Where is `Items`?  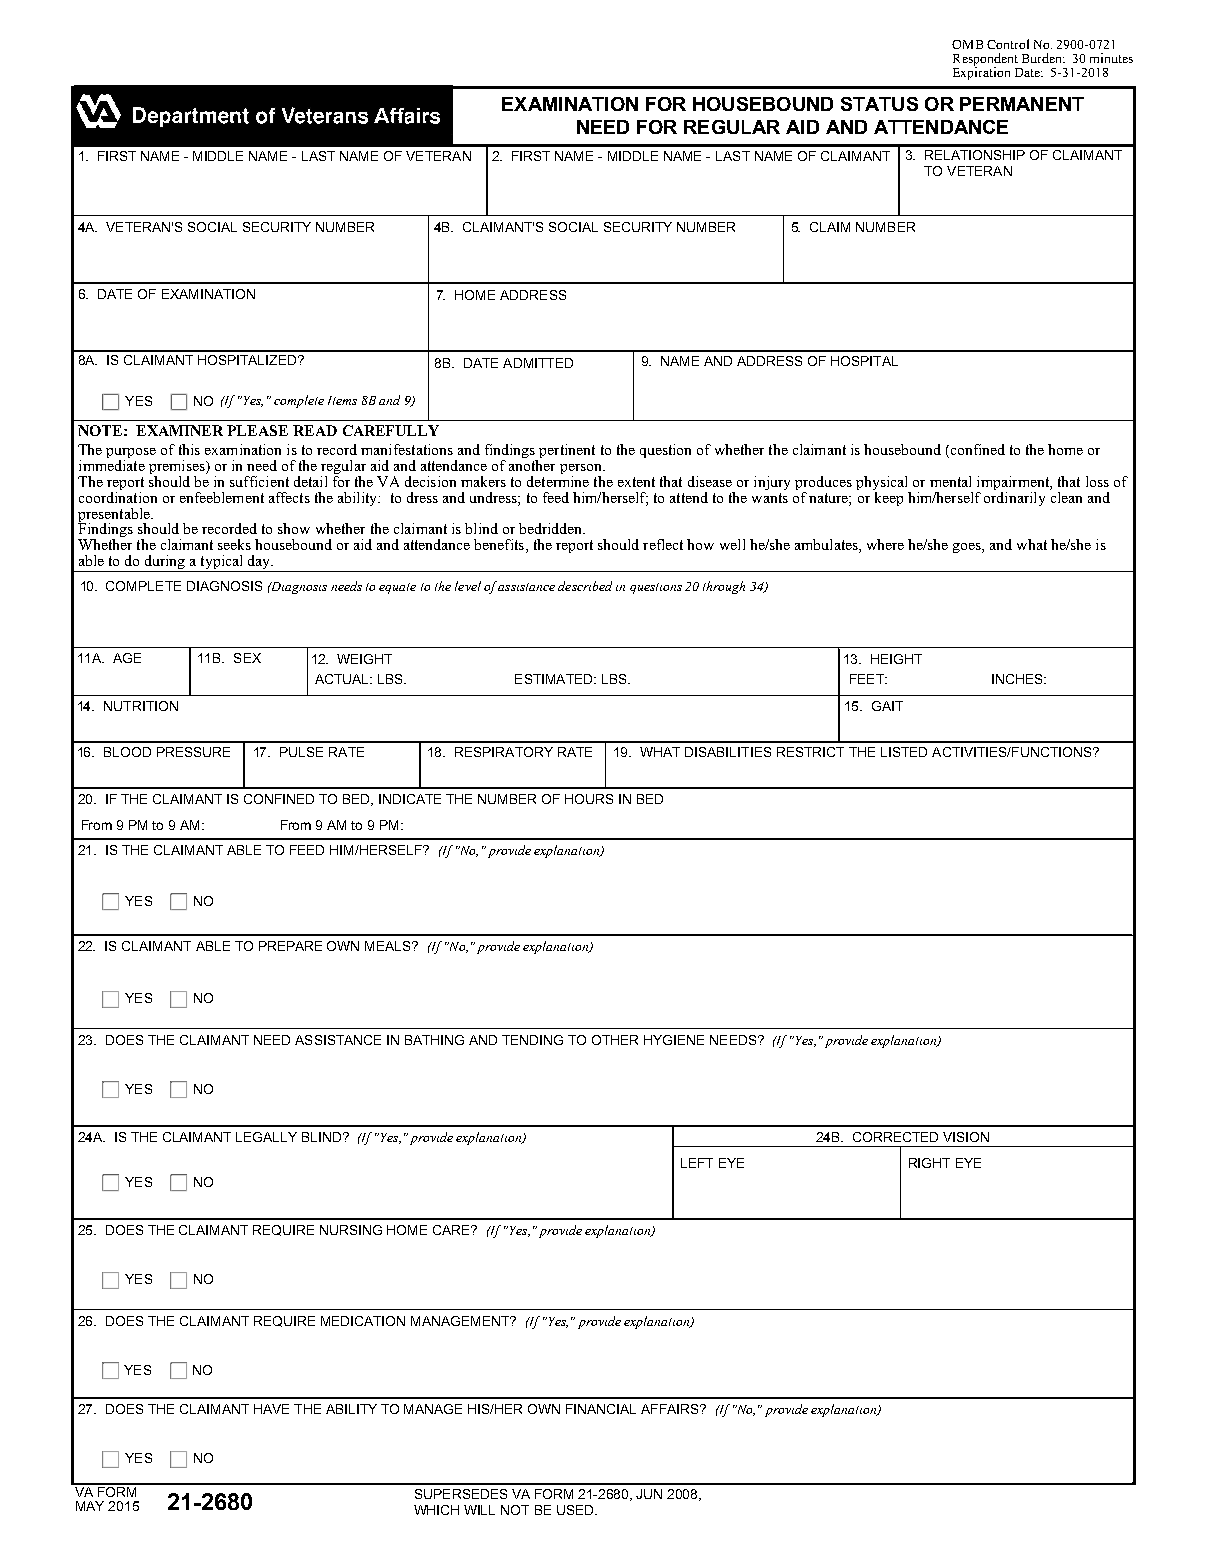
Items is located at coordinates (342, 400).
